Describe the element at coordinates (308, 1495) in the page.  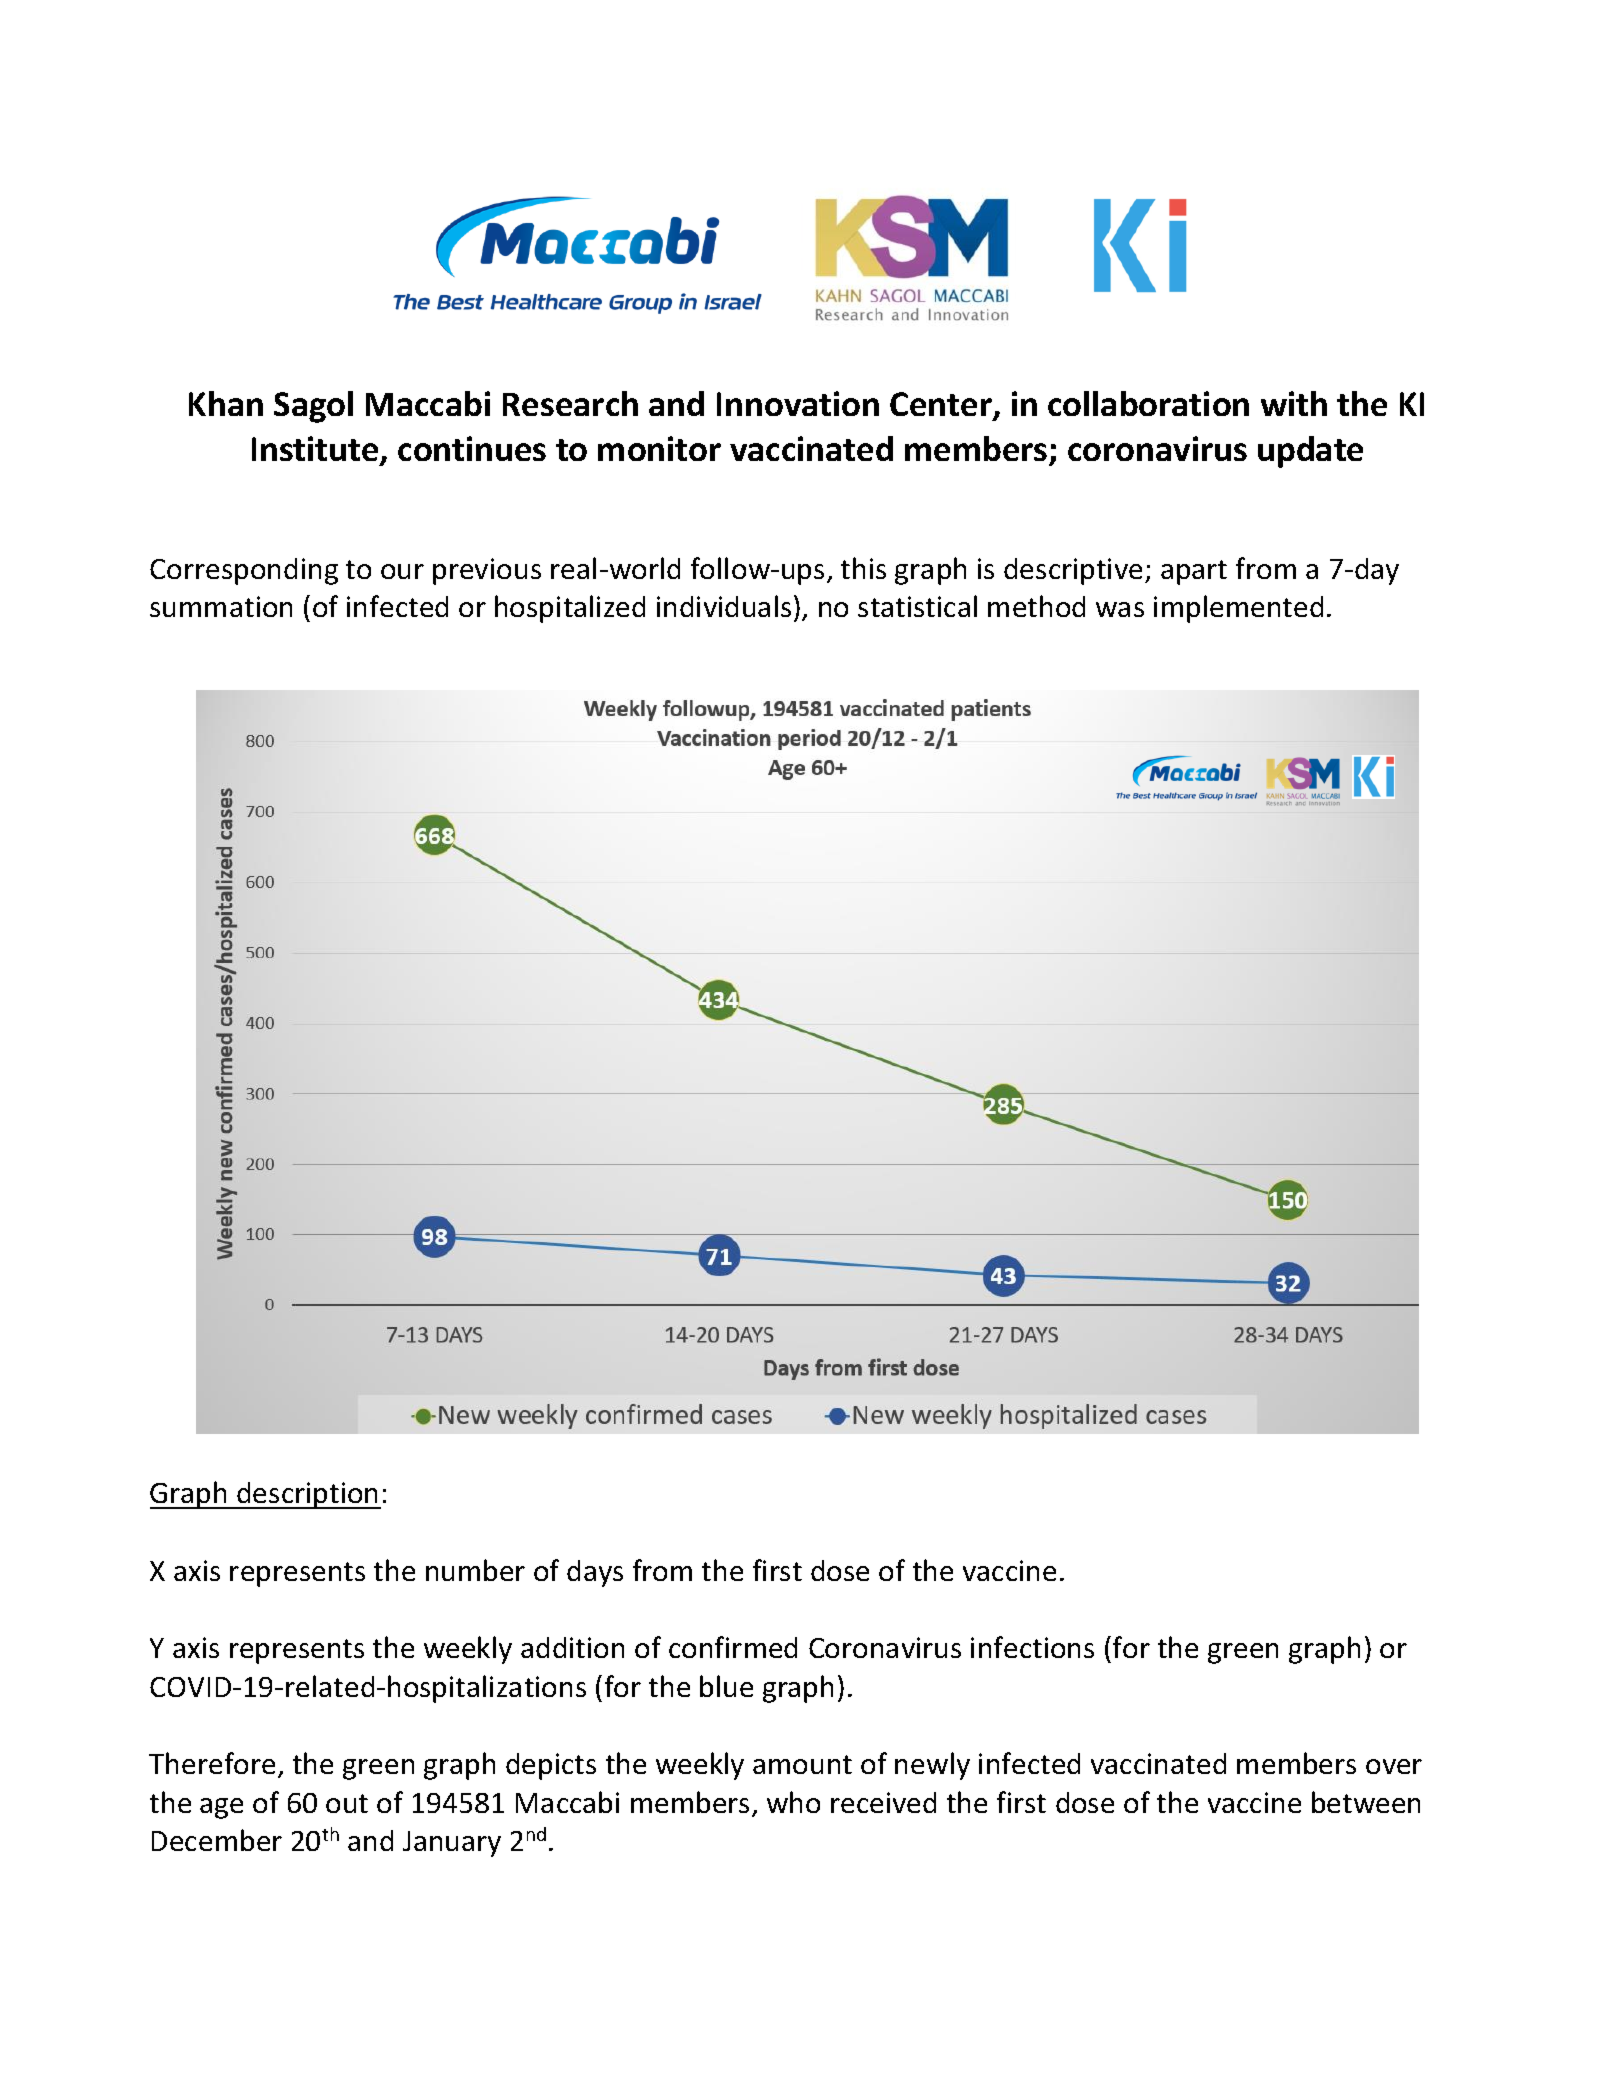
I see `description` at that location.
